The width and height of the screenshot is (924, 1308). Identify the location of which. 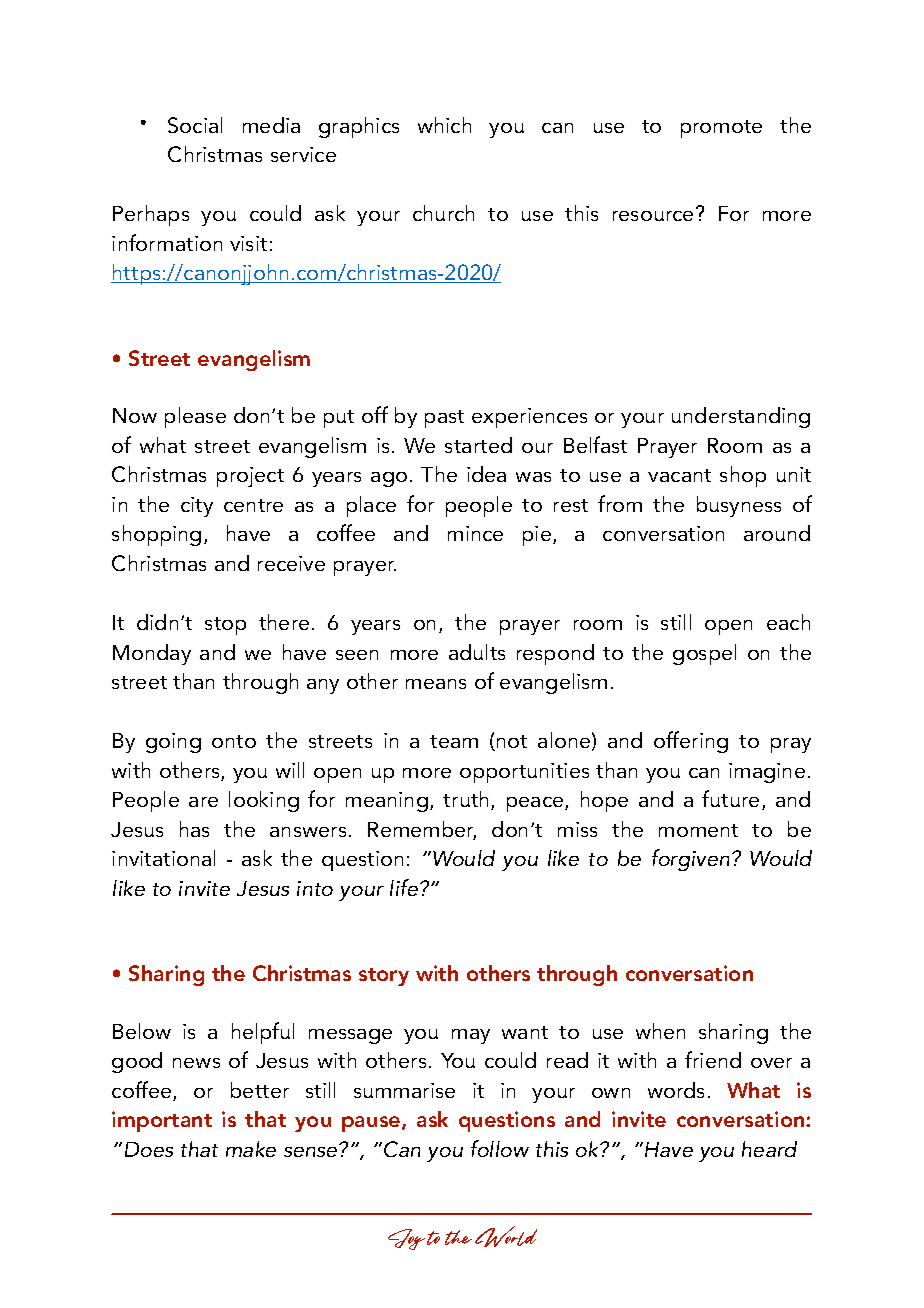
(444, 125).
